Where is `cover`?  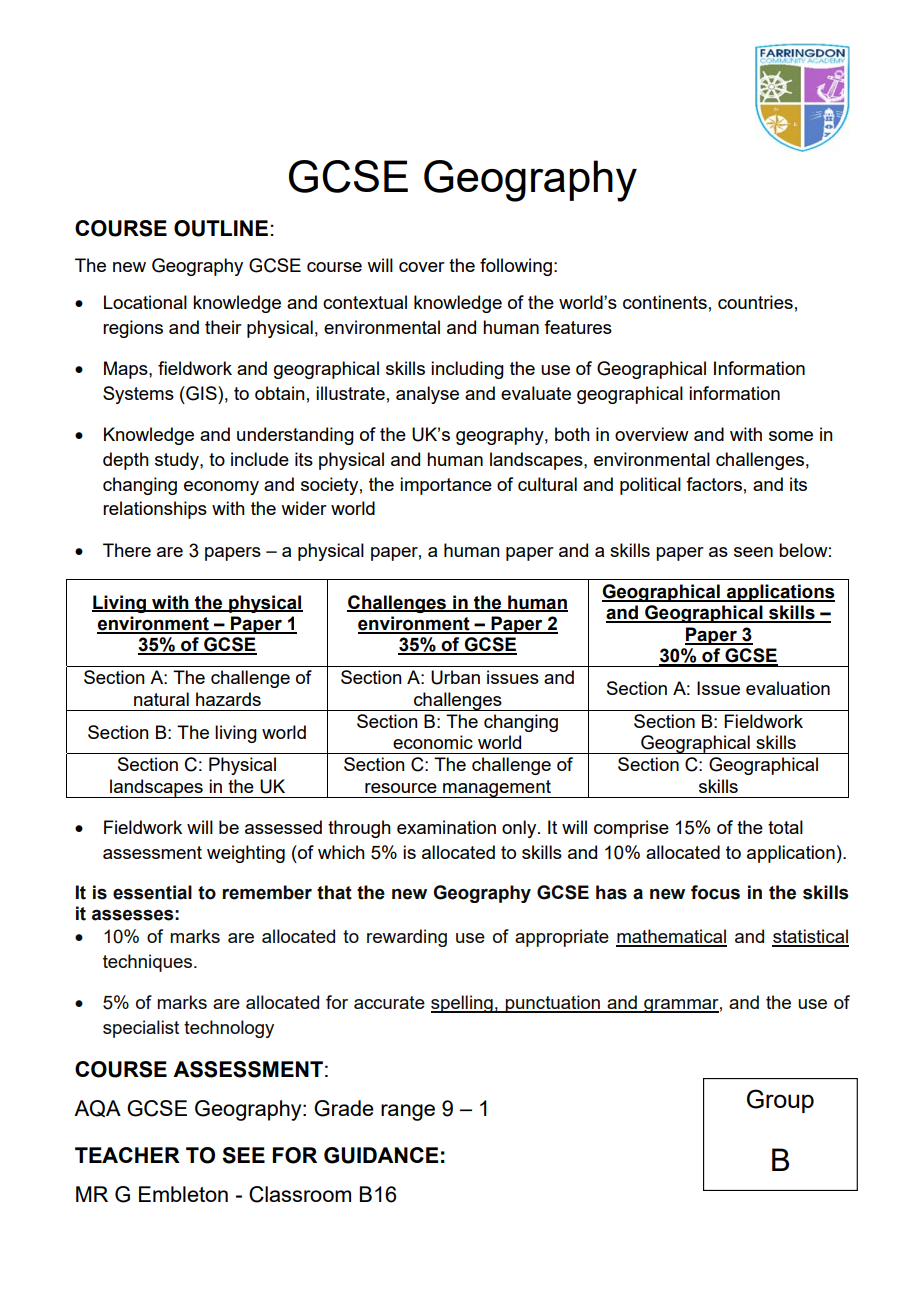
cover is located at coordinates (422, 267).
